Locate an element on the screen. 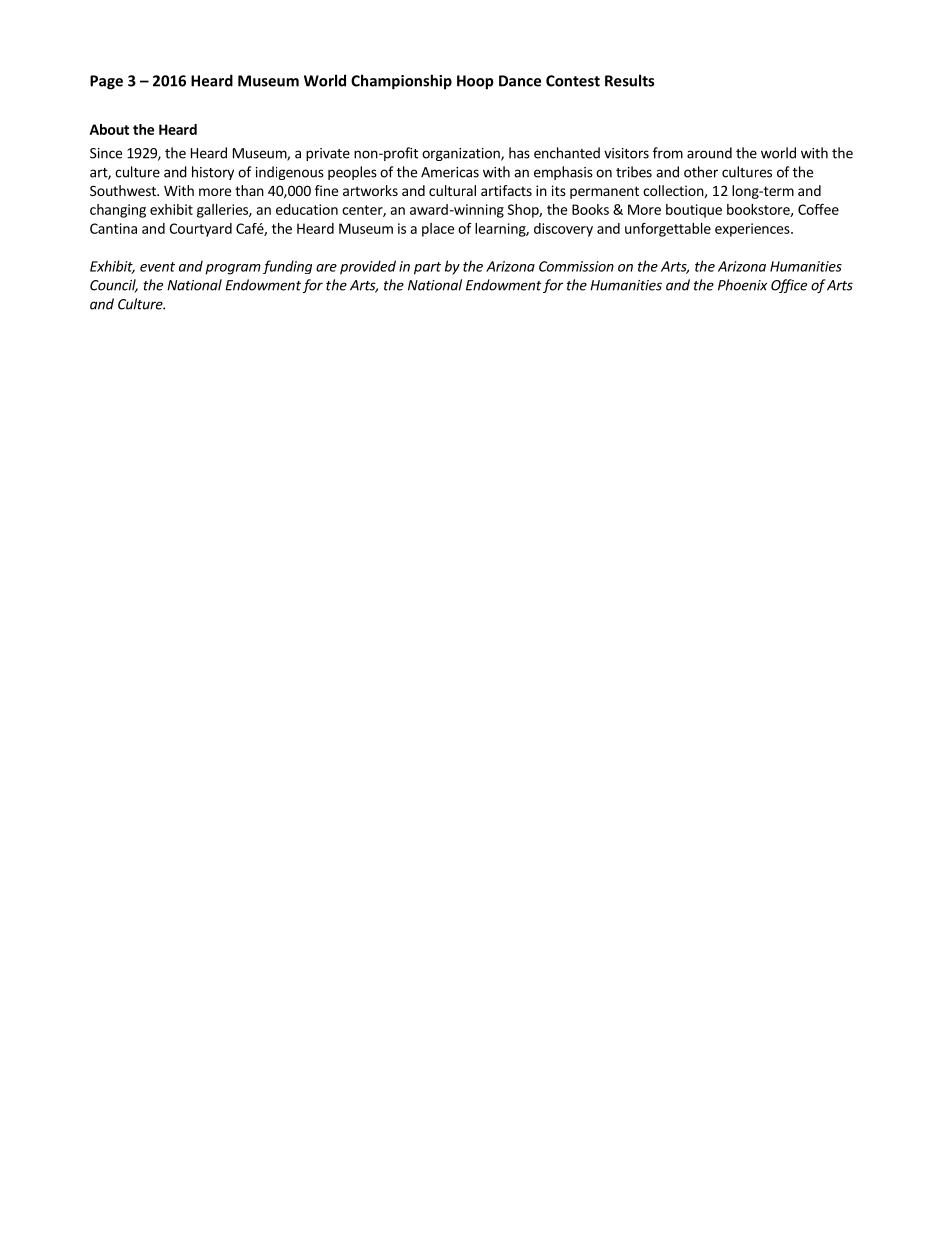 The width and height of the screenshot is (952, 1233). other is located at coordinates (701, 172).
